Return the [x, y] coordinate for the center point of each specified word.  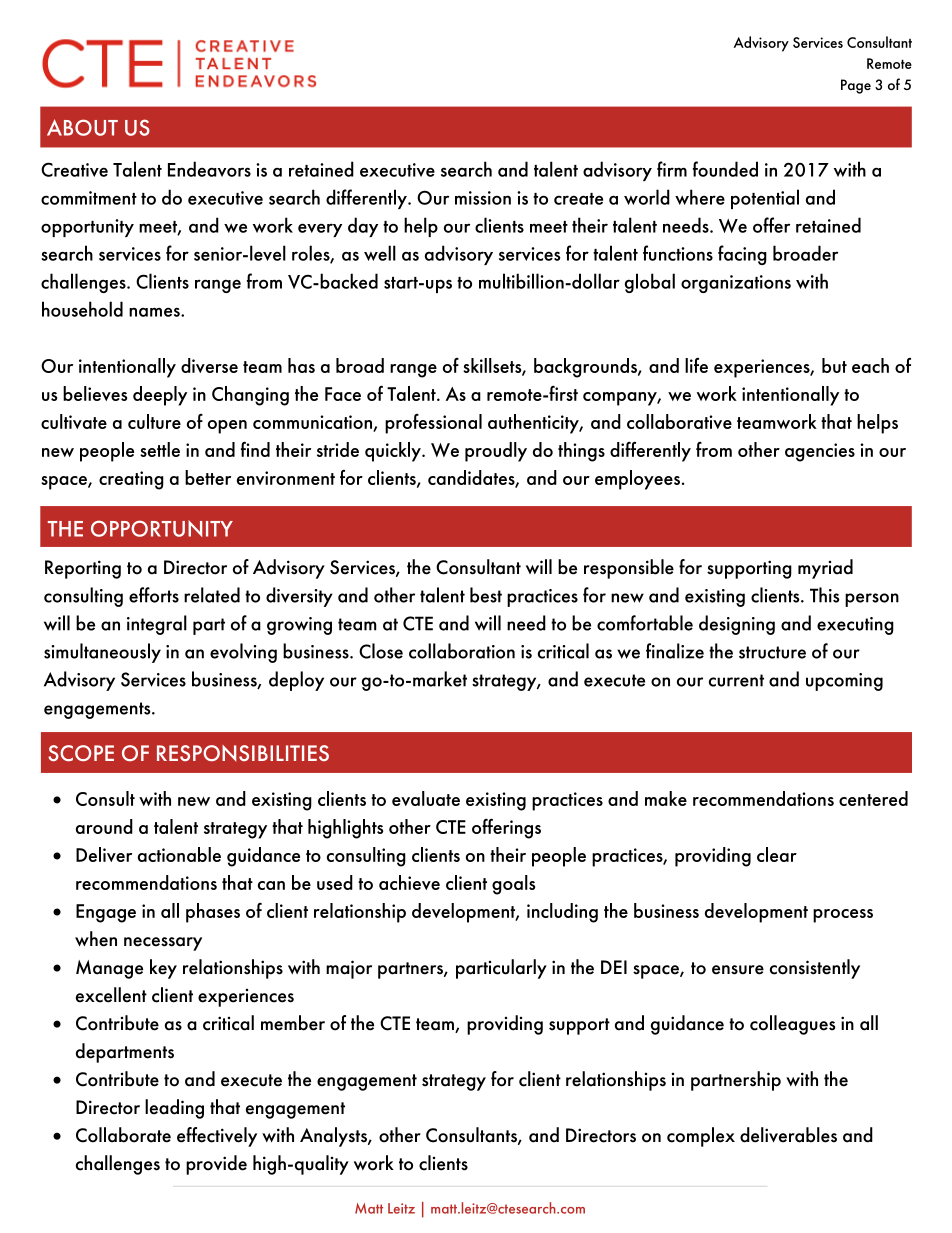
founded [725, 169]
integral [157, 625]
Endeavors [209, 169]
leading [174, 1109]
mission [483, 198]
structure [772, 652]
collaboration [462, 651]
